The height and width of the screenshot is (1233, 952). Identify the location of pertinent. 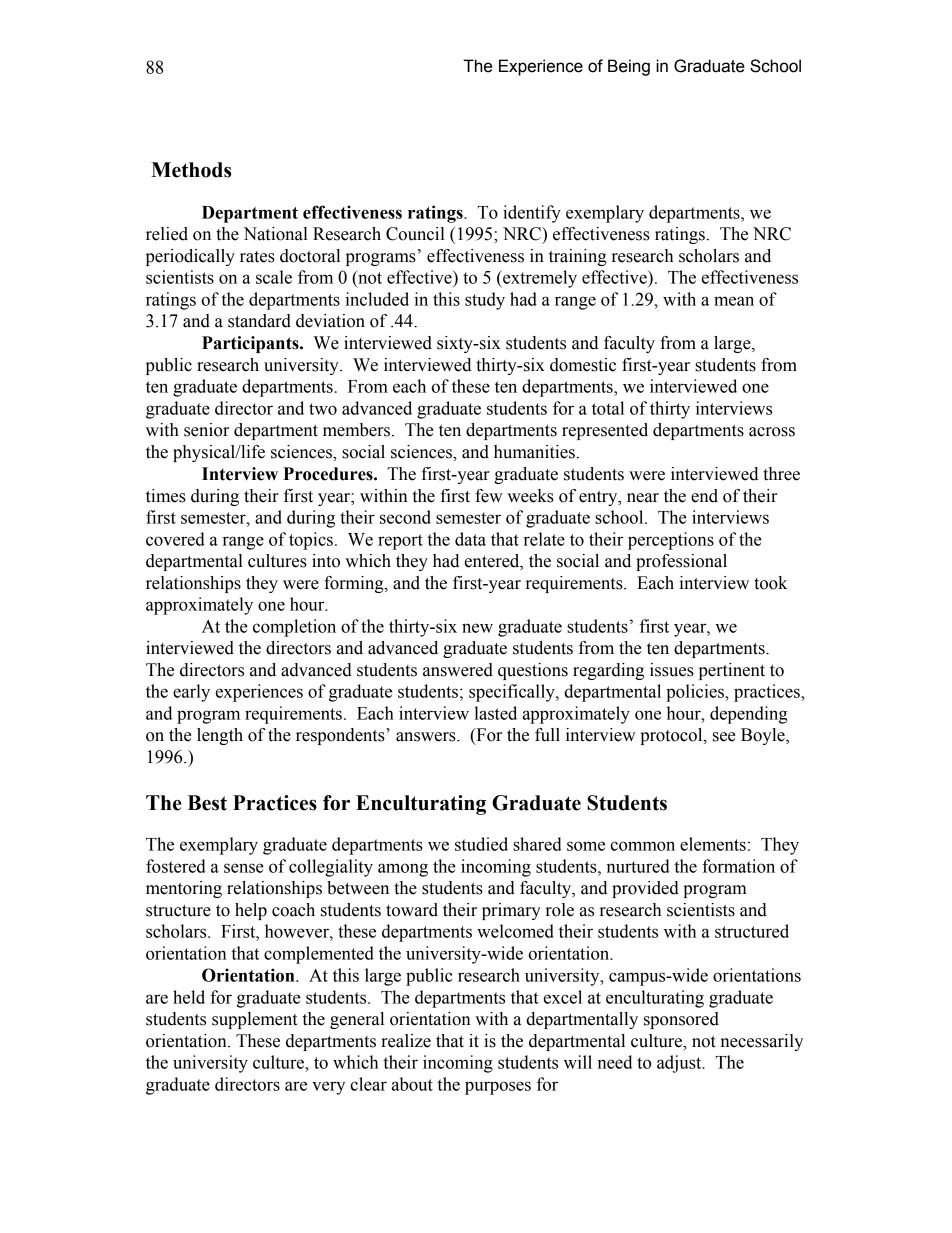
(732, 671).
